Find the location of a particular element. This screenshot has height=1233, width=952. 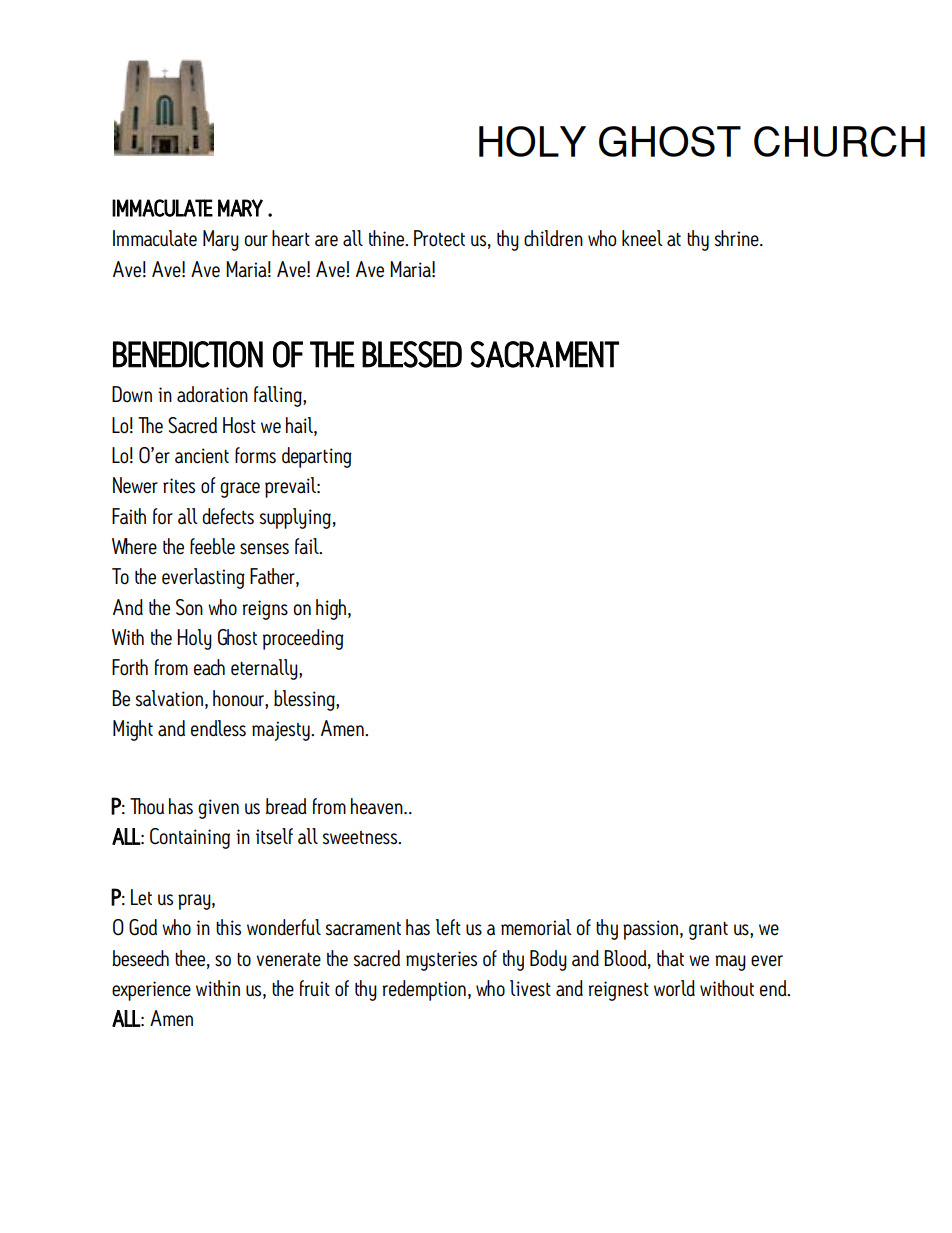

each is located at coordinates (209, 667).
